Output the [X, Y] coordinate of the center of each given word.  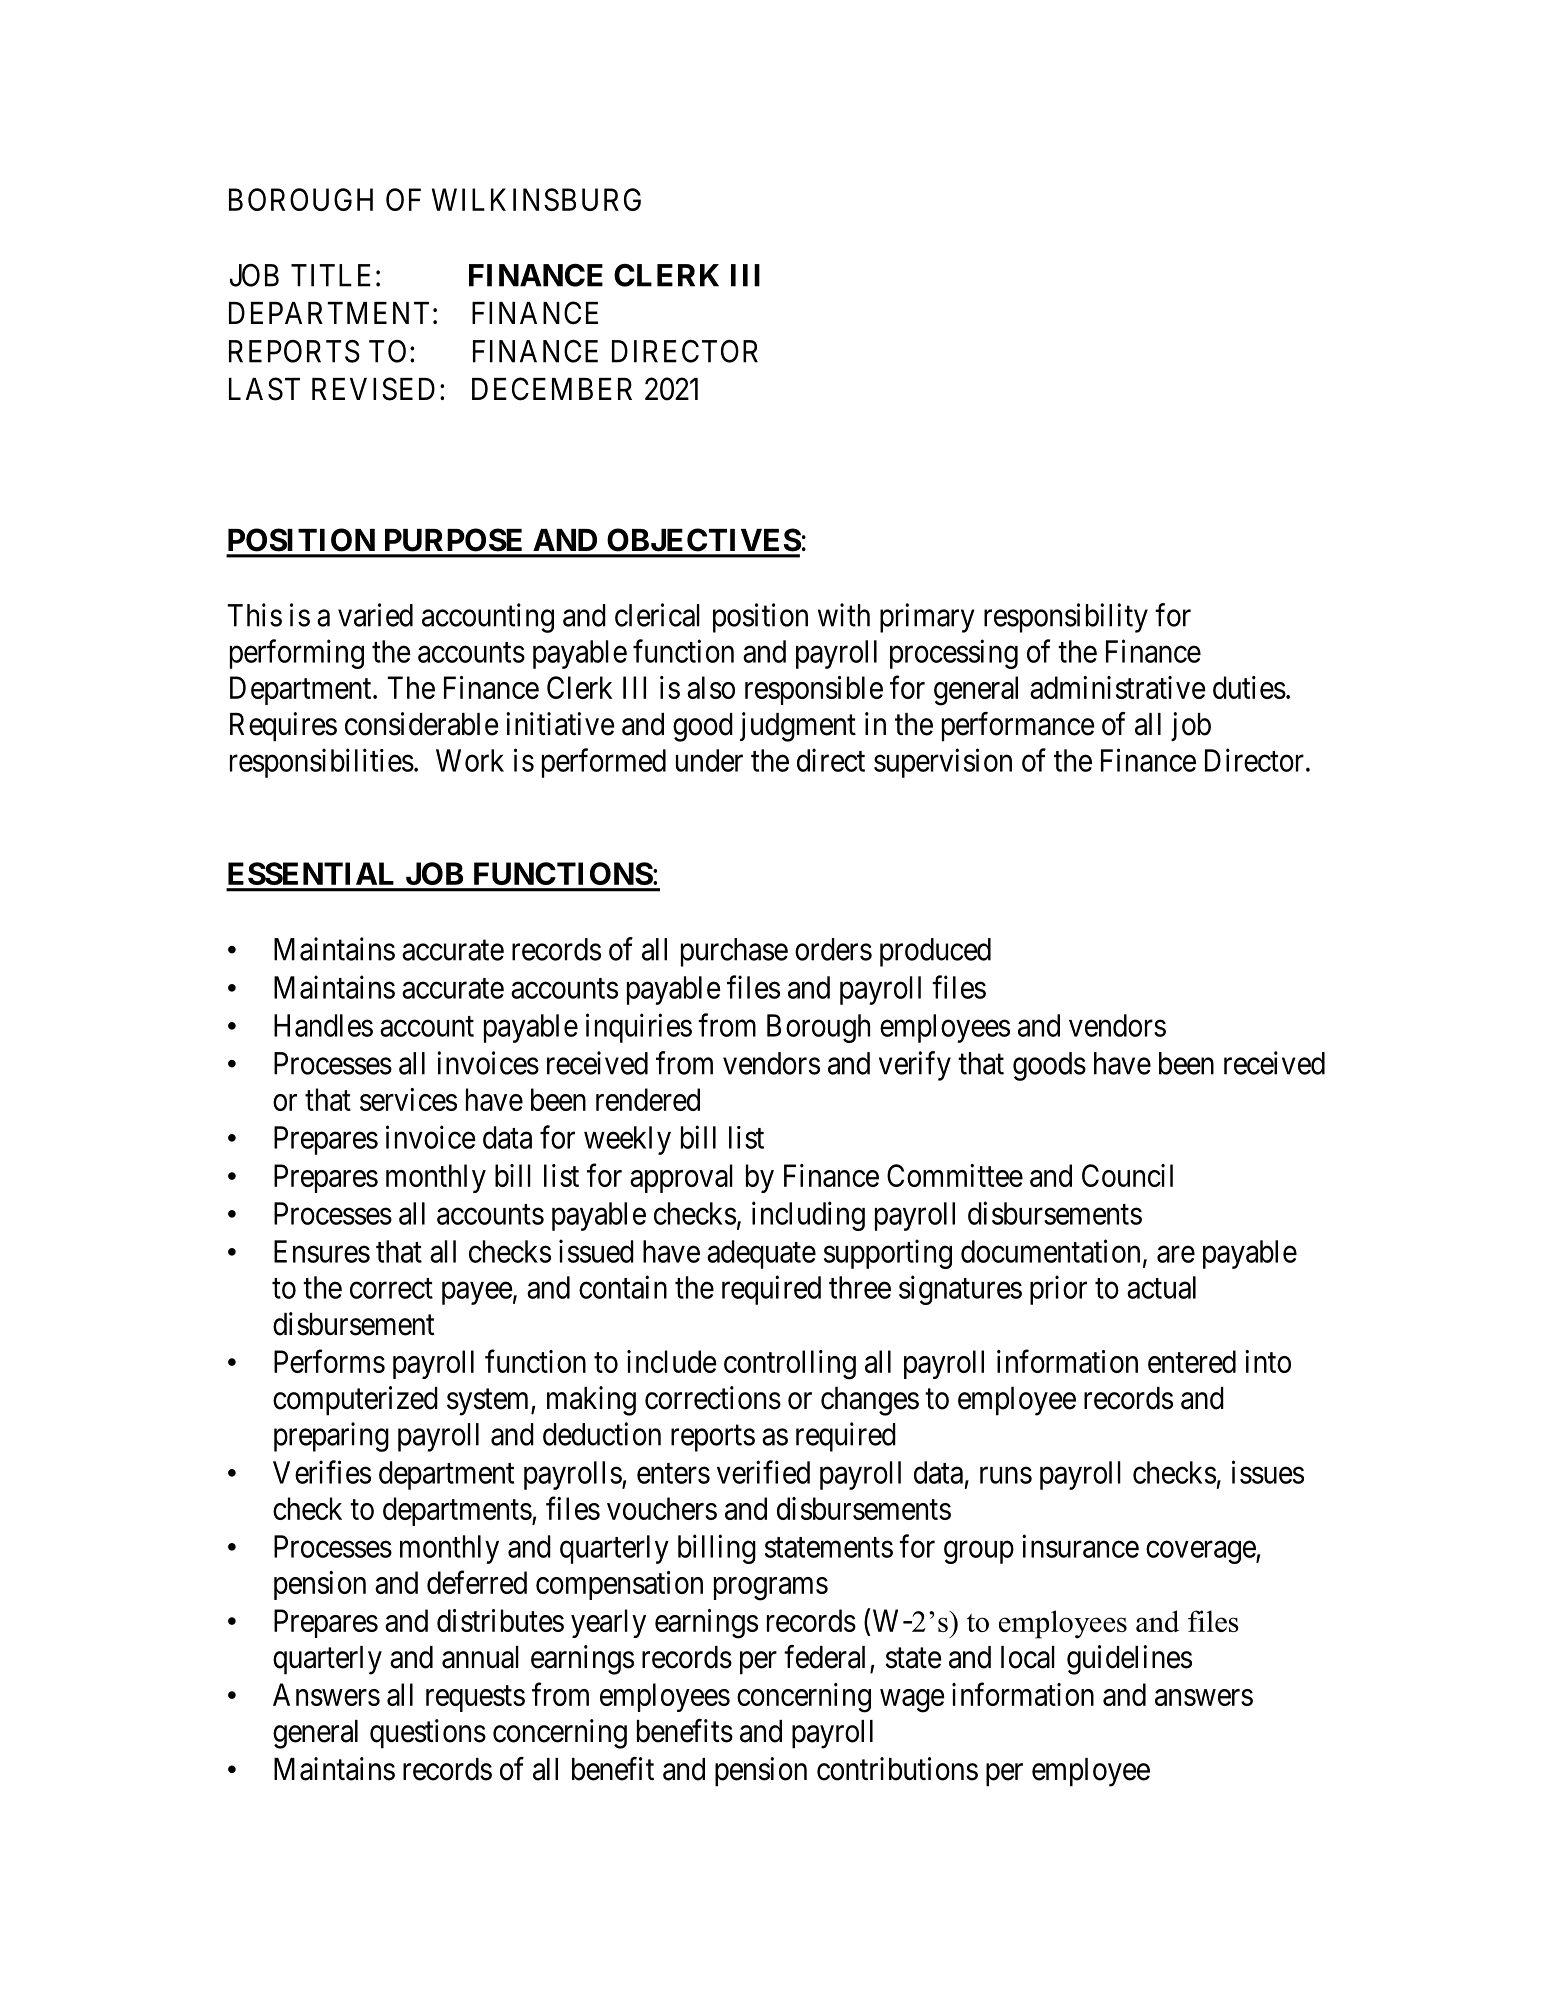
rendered [648, 1099]
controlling [790, 1365]
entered [1192, 1361]
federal [824, 1657]
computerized [355, 1401]
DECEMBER [552, 389]
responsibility [1066, 618]
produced [935, 952]
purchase [734, 952]
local [1028, 1657]
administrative [1118, 687]
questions [428, 1734]
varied [375, 615]
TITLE [331, 275]
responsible [814, 690]
